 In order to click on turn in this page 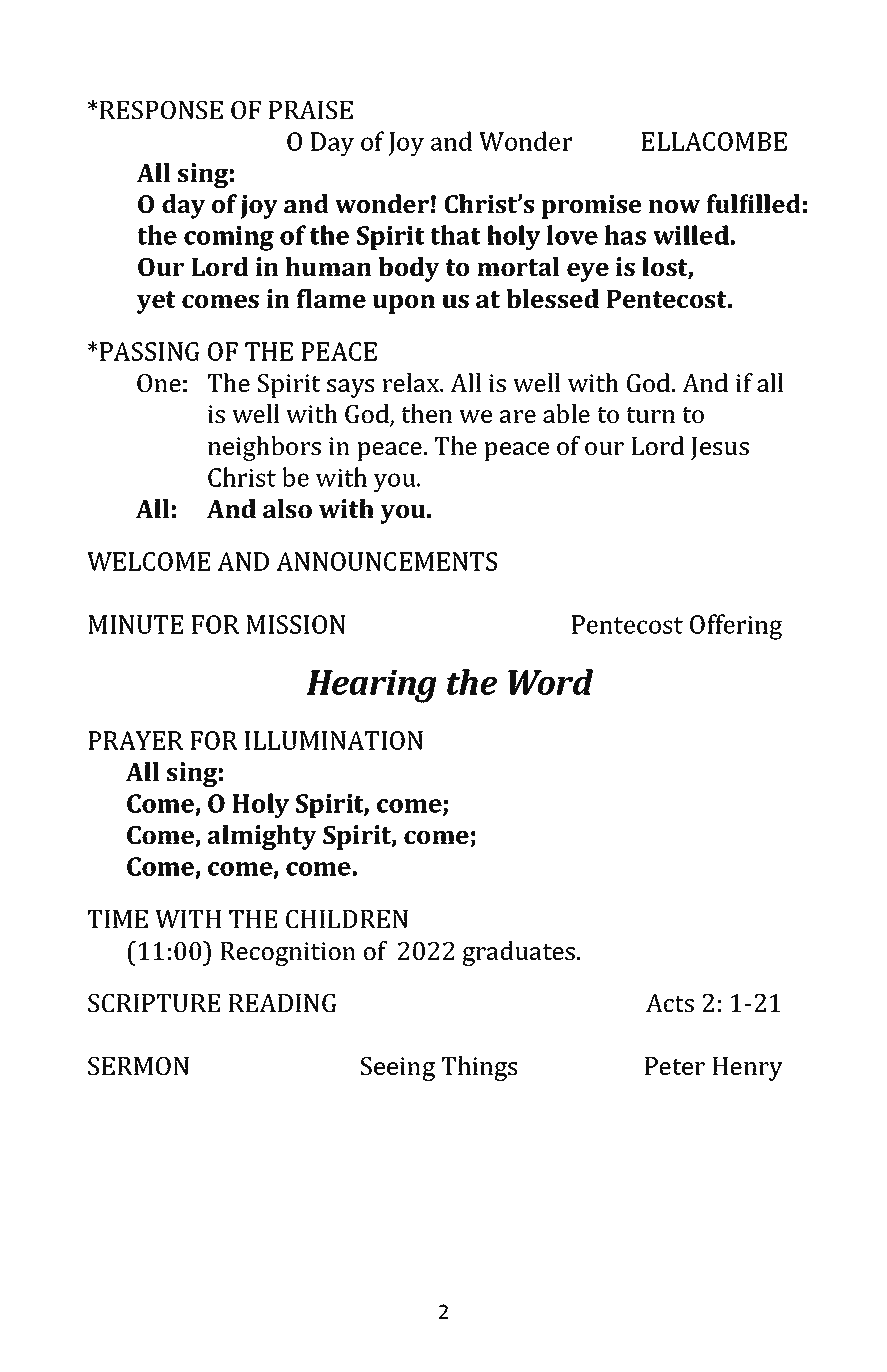, I will do `click(650, 415)`.
